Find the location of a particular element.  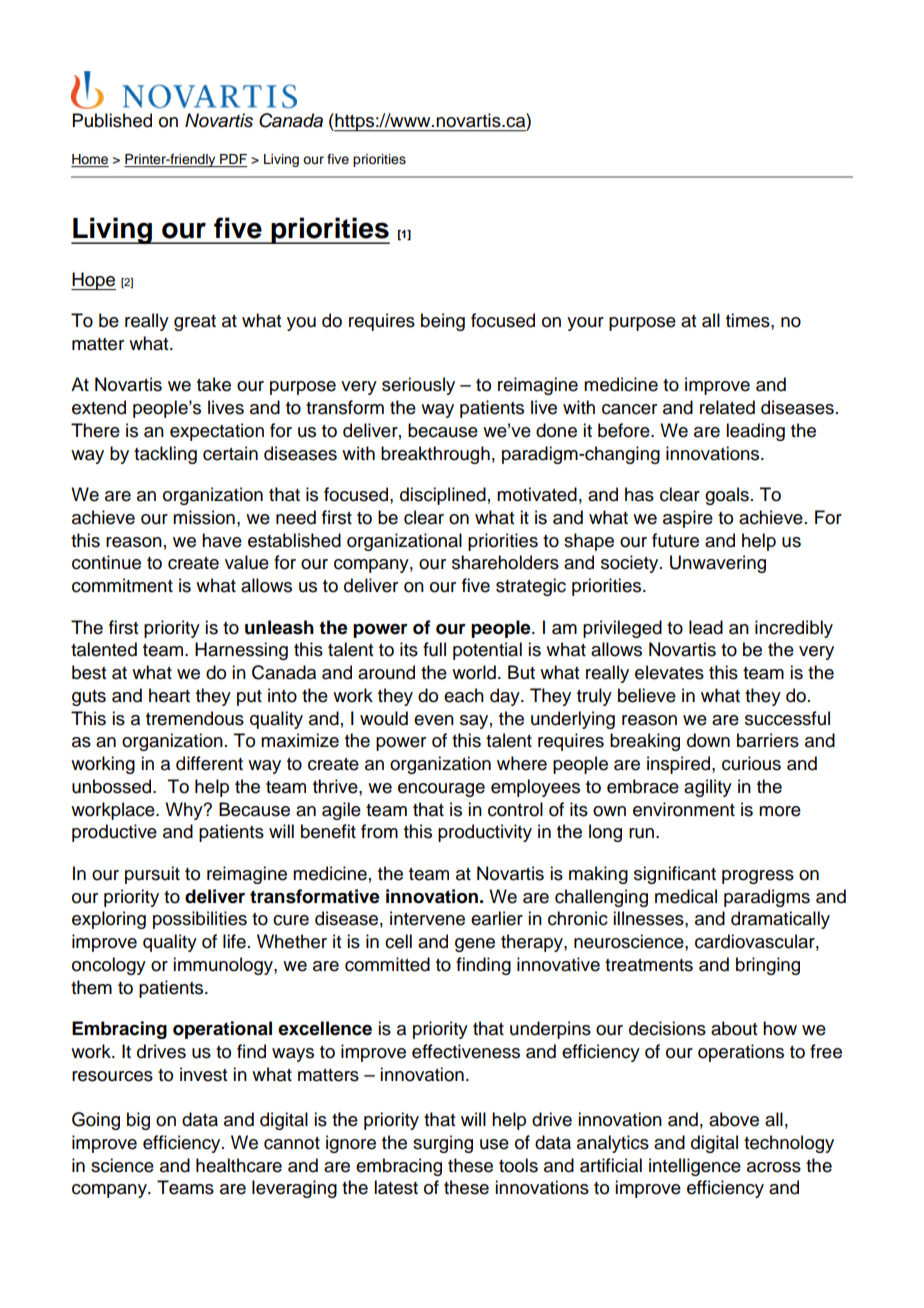

different is located at coordinates (209, 763).
